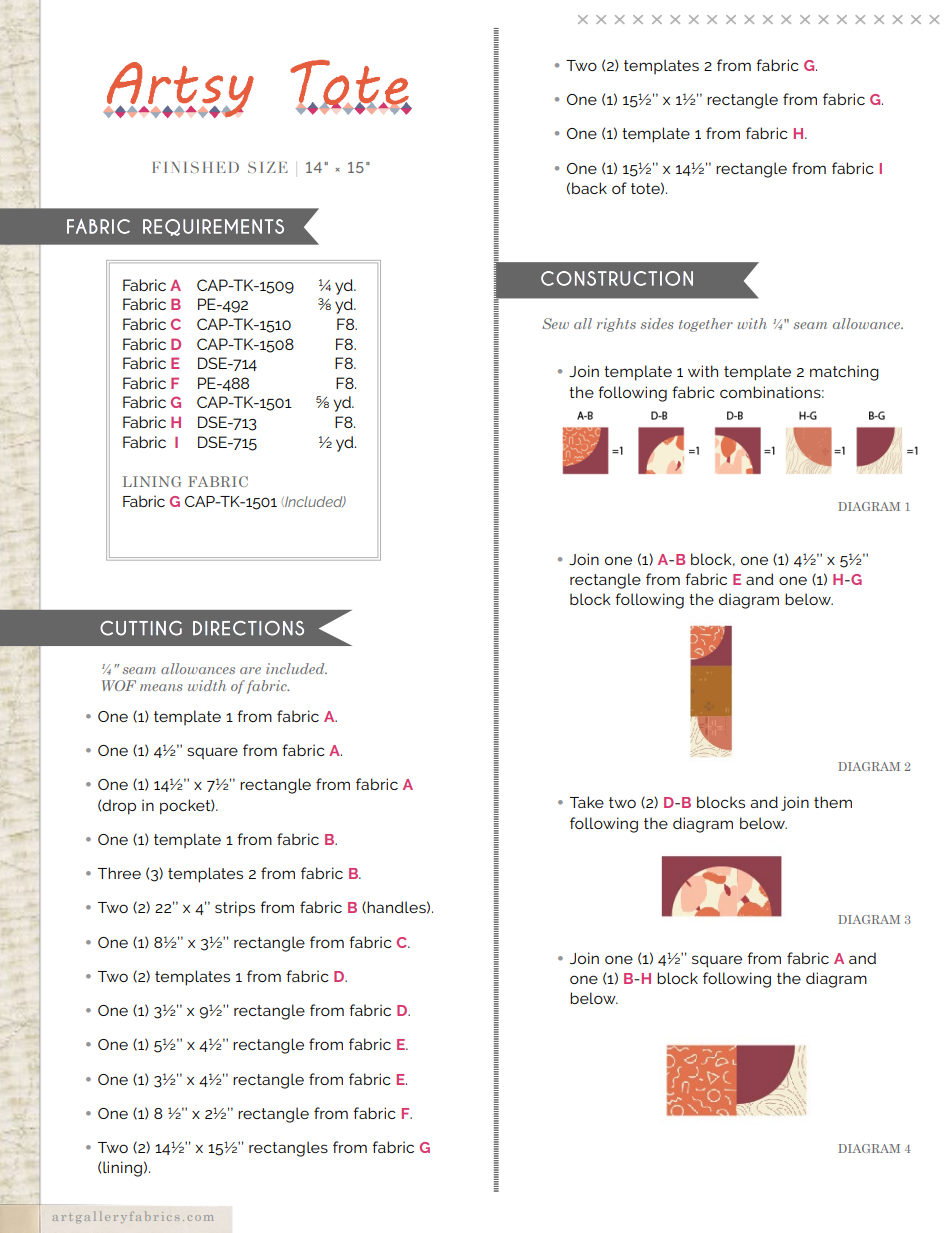  What do you see at coordinates (141, 628) in the image?
I see `CUTTING` at bounding box center [141, 628].
